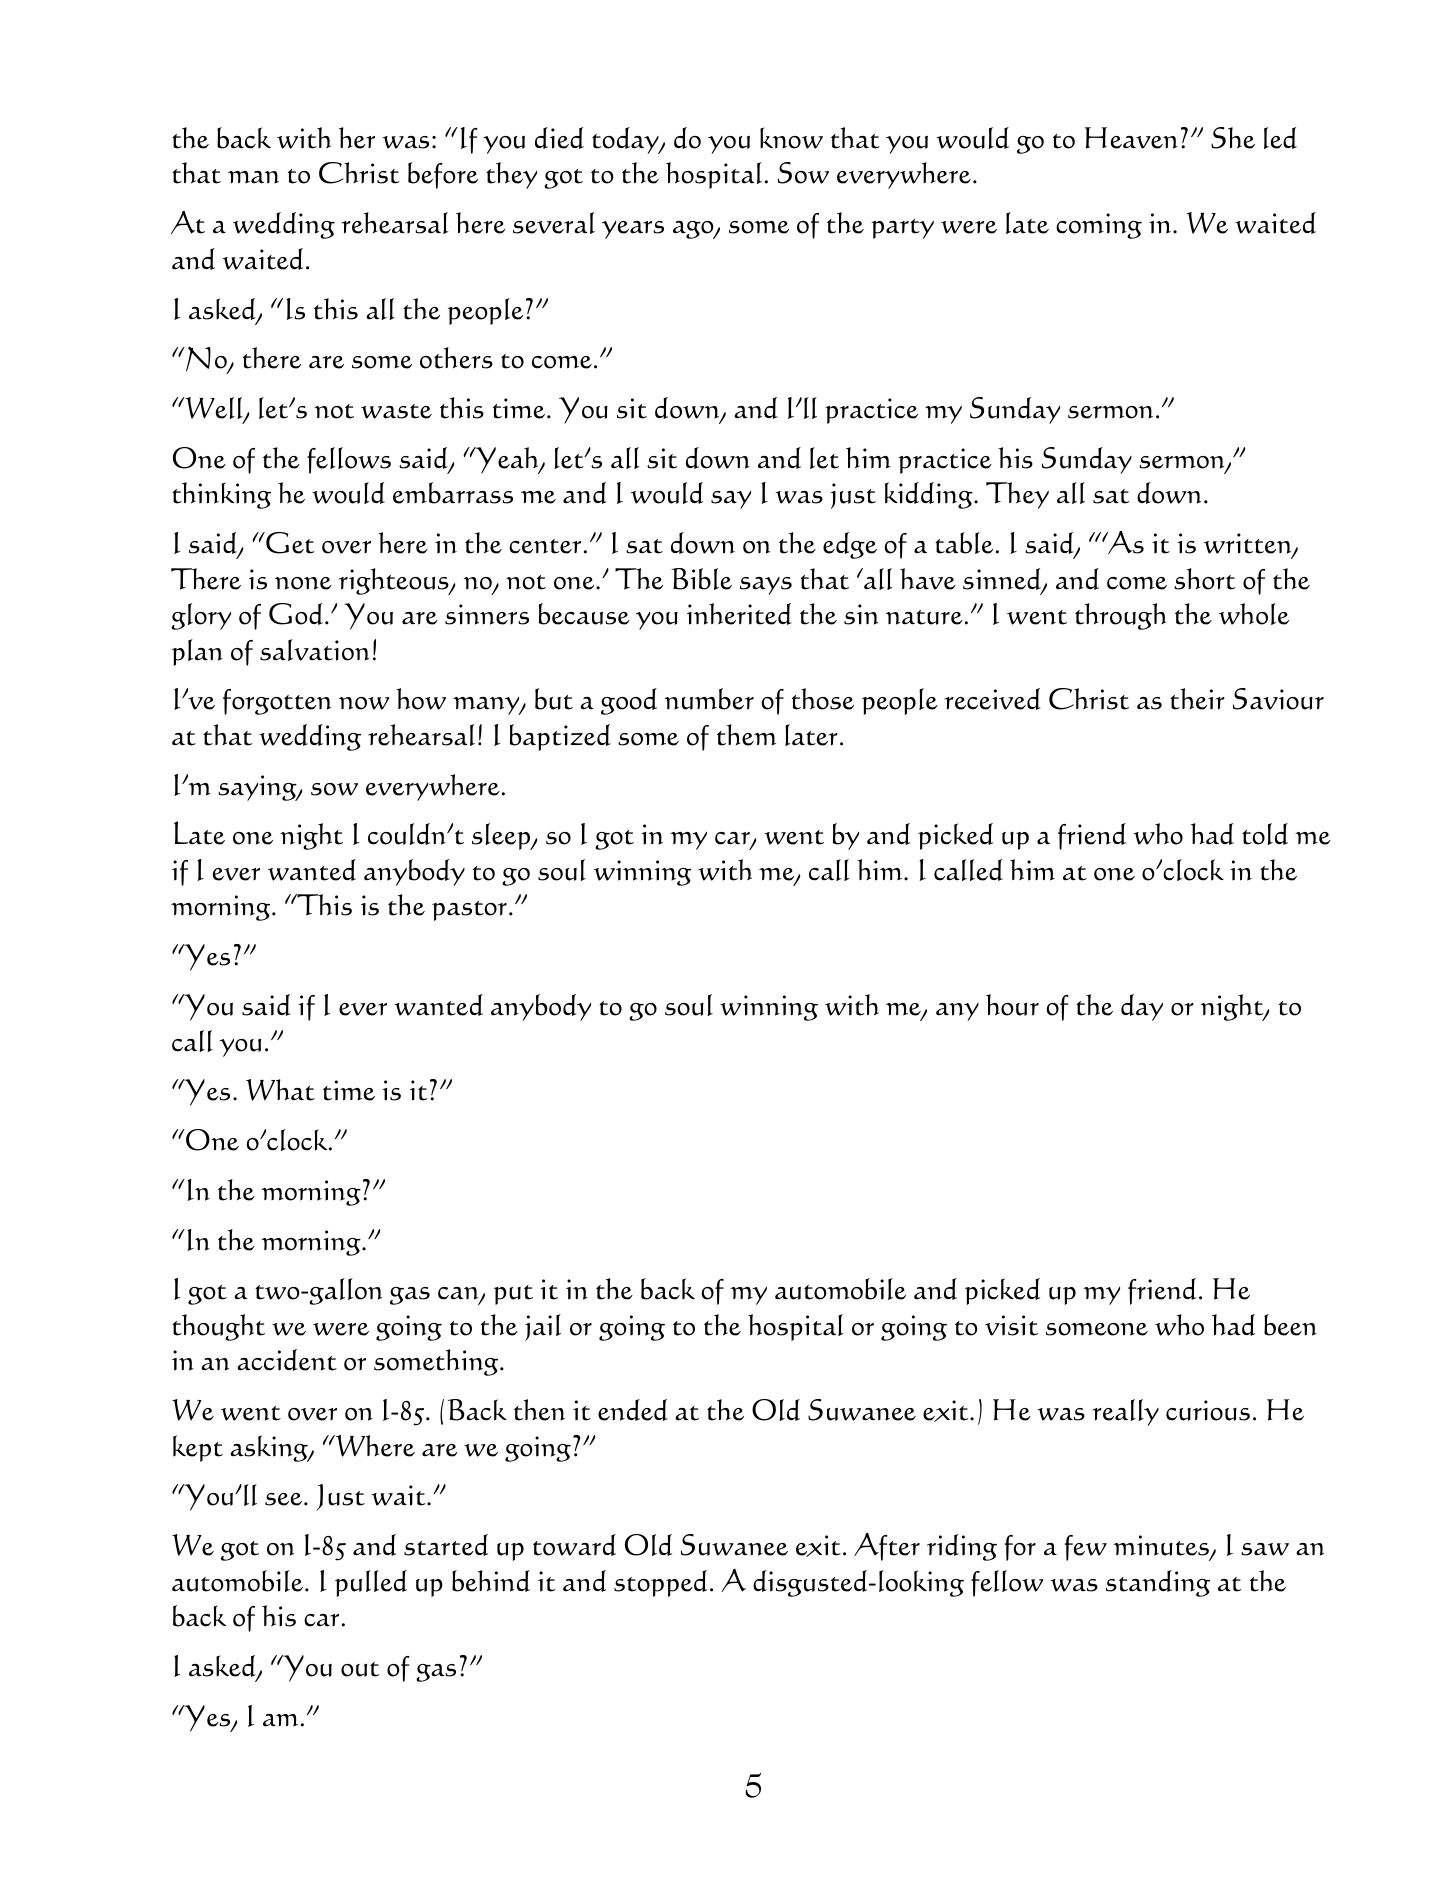  I want to click on put, so click(513, 1295).
